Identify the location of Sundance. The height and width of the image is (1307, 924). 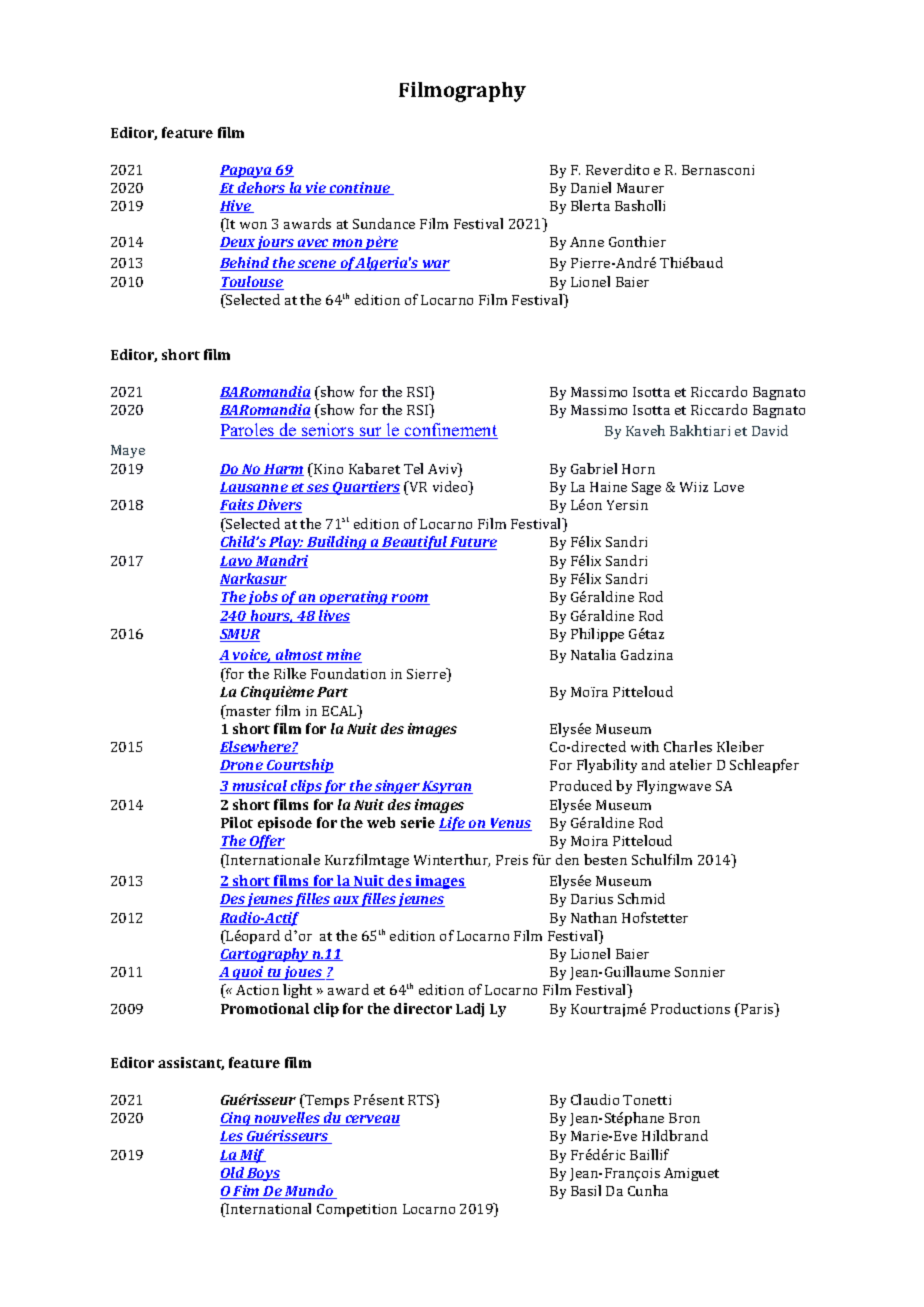
(384, 223).
